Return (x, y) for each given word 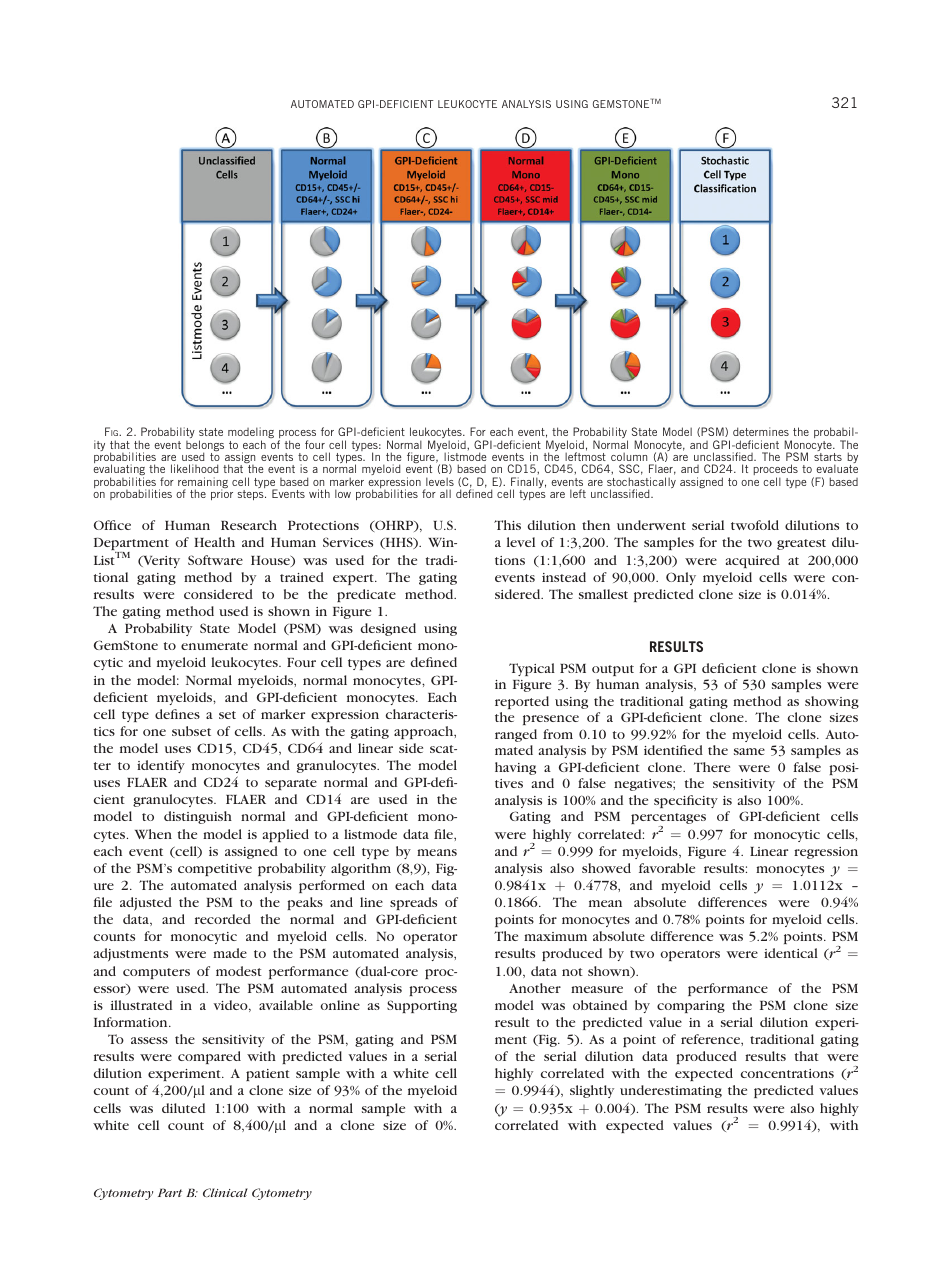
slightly (592, 1091)
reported (522, 702)
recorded (223, 919)
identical (791, 953)
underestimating (671, 1091)
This (507, 525)
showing (832, 702)
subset (191, 731)
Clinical (225, 1192)
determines (761, 431)
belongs (205, 447)
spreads (413, 903)
